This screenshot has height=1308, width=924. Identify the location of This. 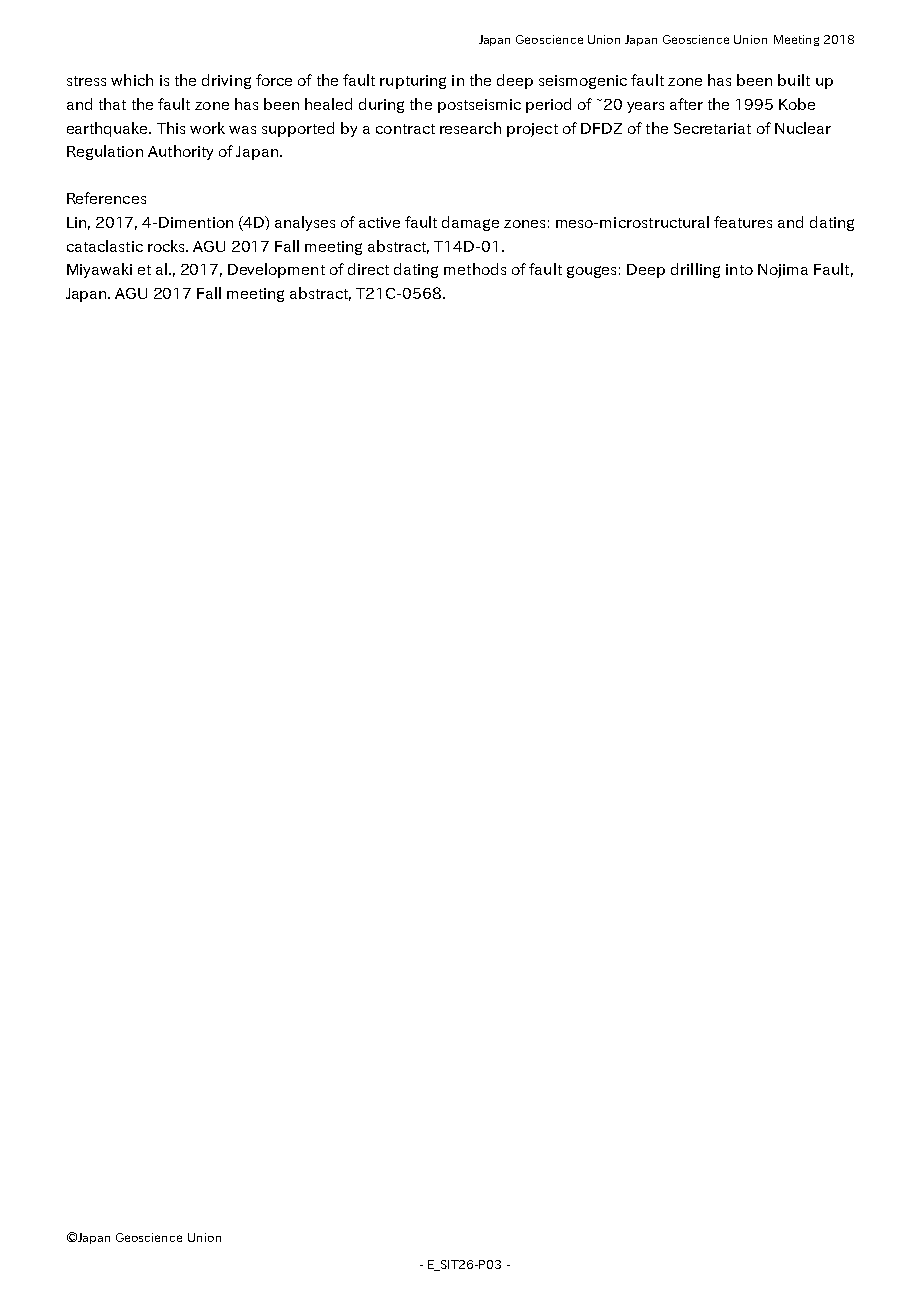
(171, 128).
